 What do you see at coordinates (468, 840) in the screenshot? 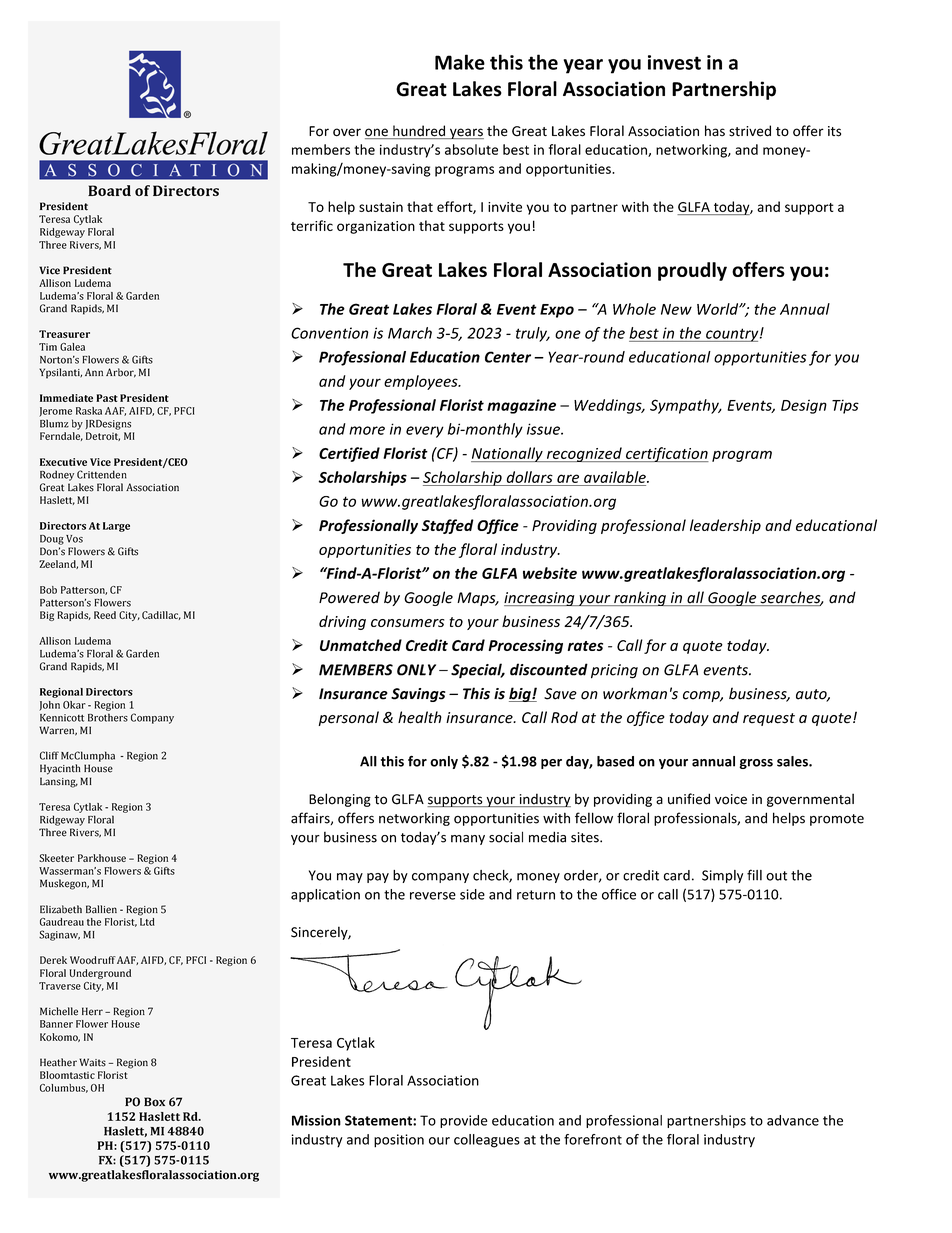
I see `many` at bounding box center [468, 840].
